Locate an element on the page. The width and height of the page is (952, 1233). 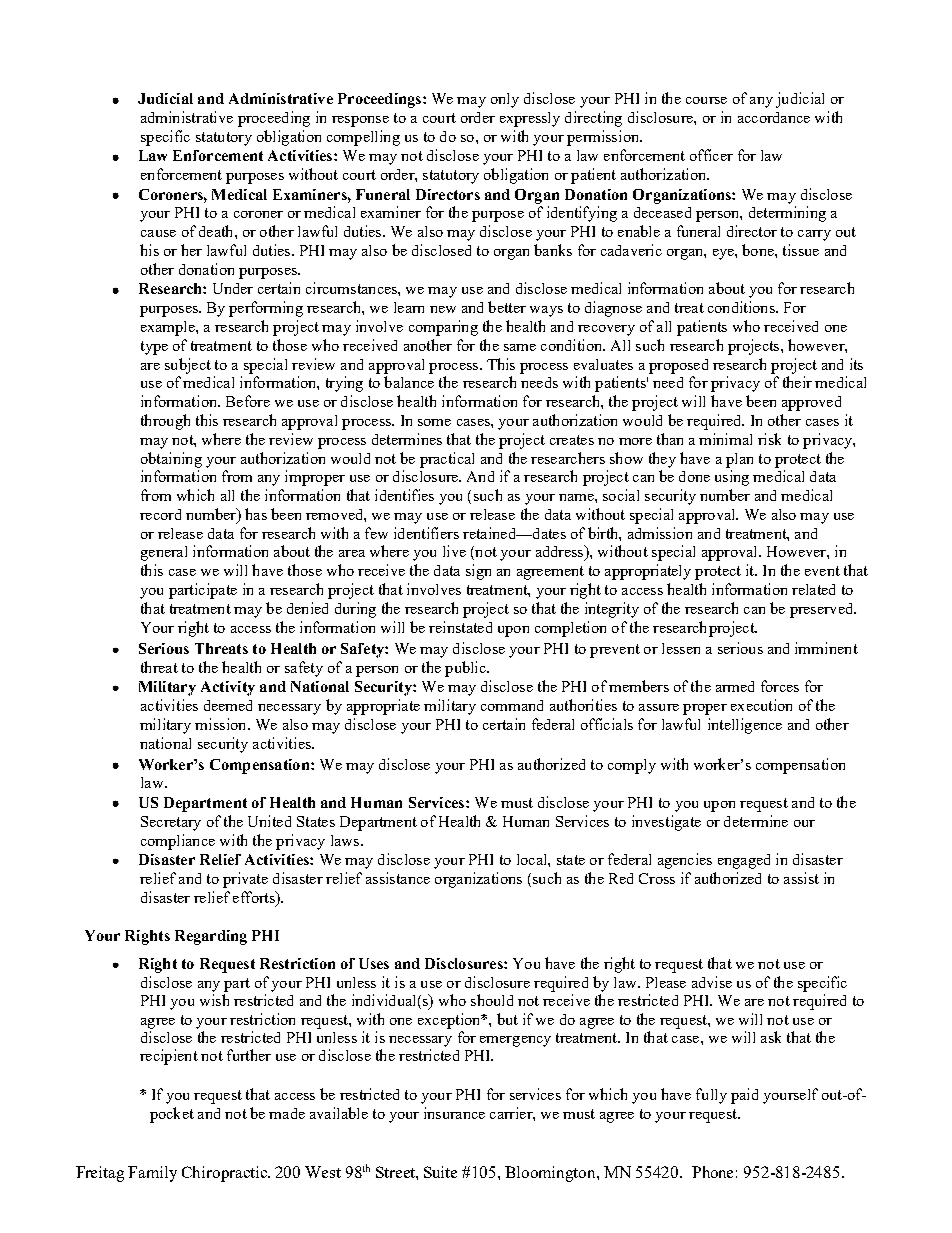
response is located at coordinates (360, 121).
